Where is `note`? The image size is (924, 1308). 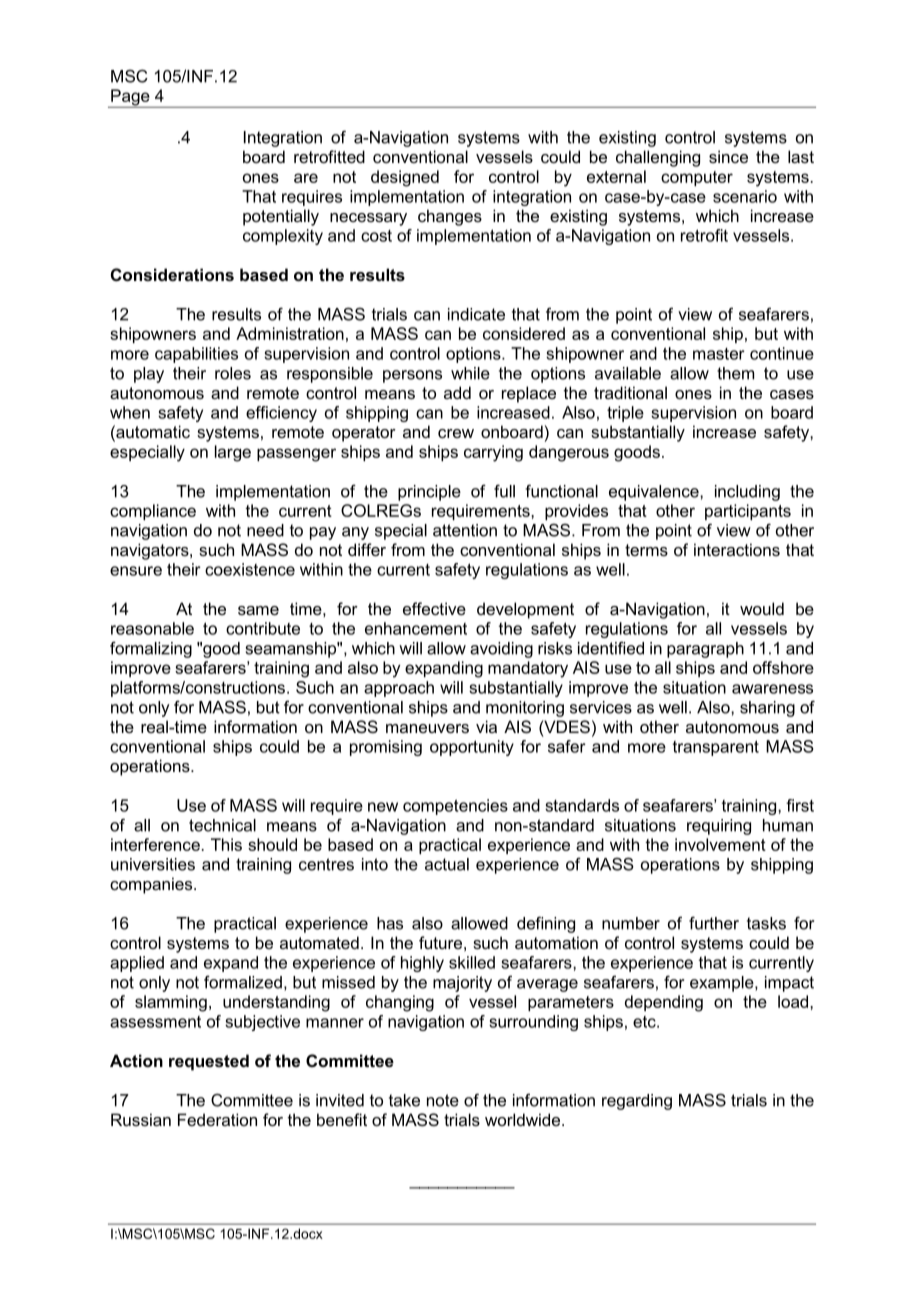
note is located at coordinates (443, 1100).
